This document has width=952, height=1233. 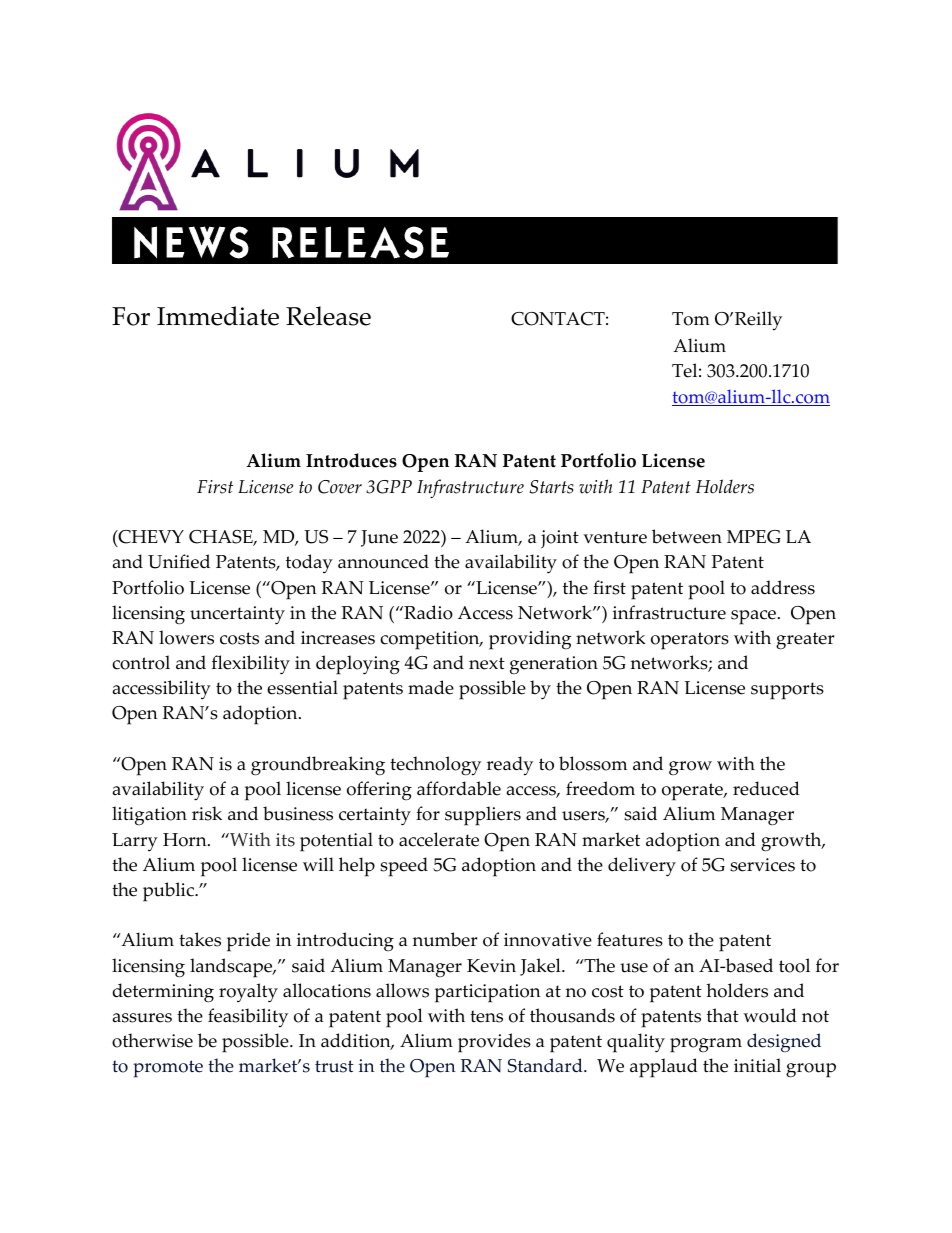 I want to click on public, so click(x=169, y=892).
